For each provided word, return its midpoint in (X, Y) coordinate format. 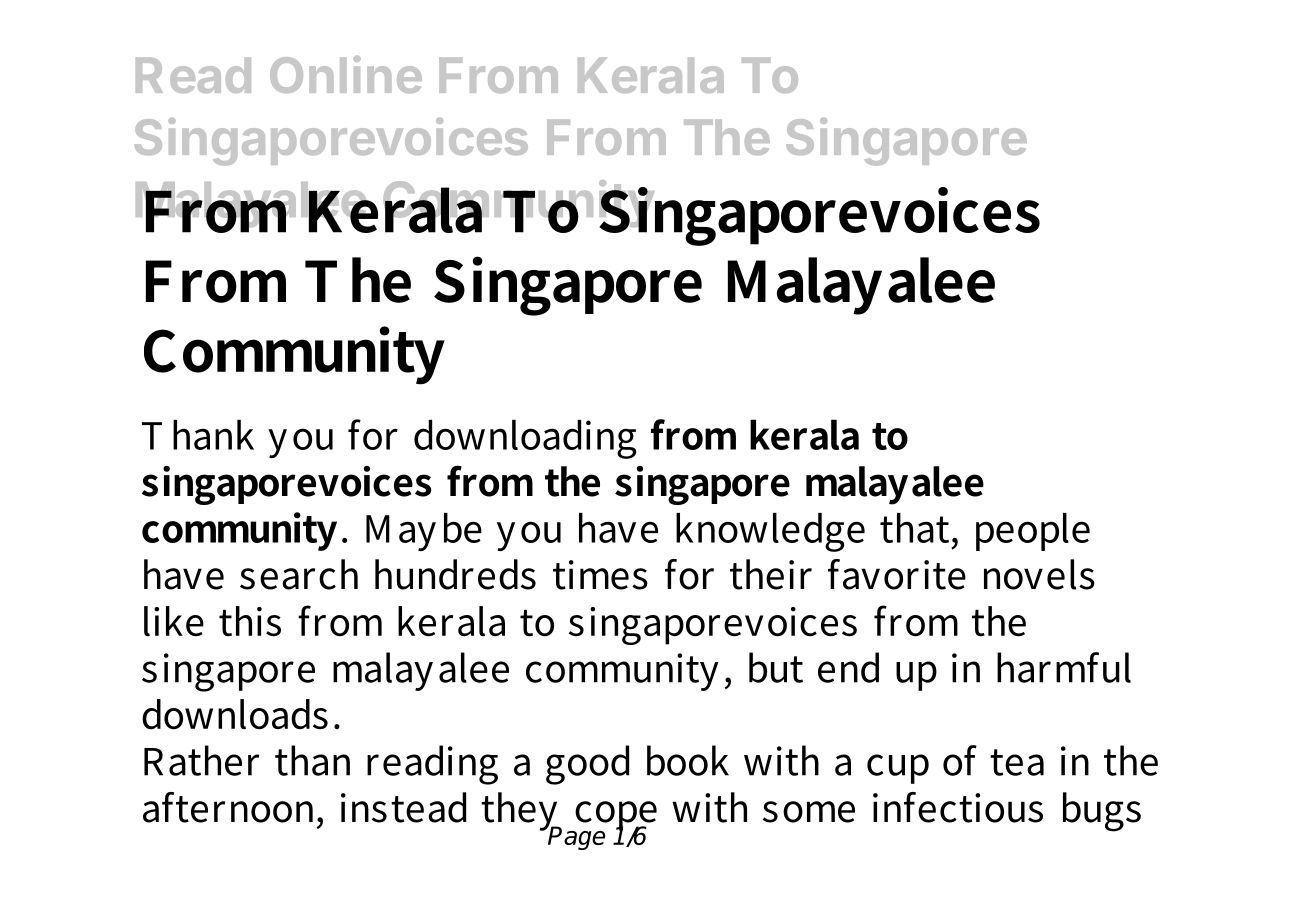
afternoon (231, 807)
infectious (958, 807)
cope (615, 817)
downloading (525, 439)
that (914, 528)
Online (346, 74)
